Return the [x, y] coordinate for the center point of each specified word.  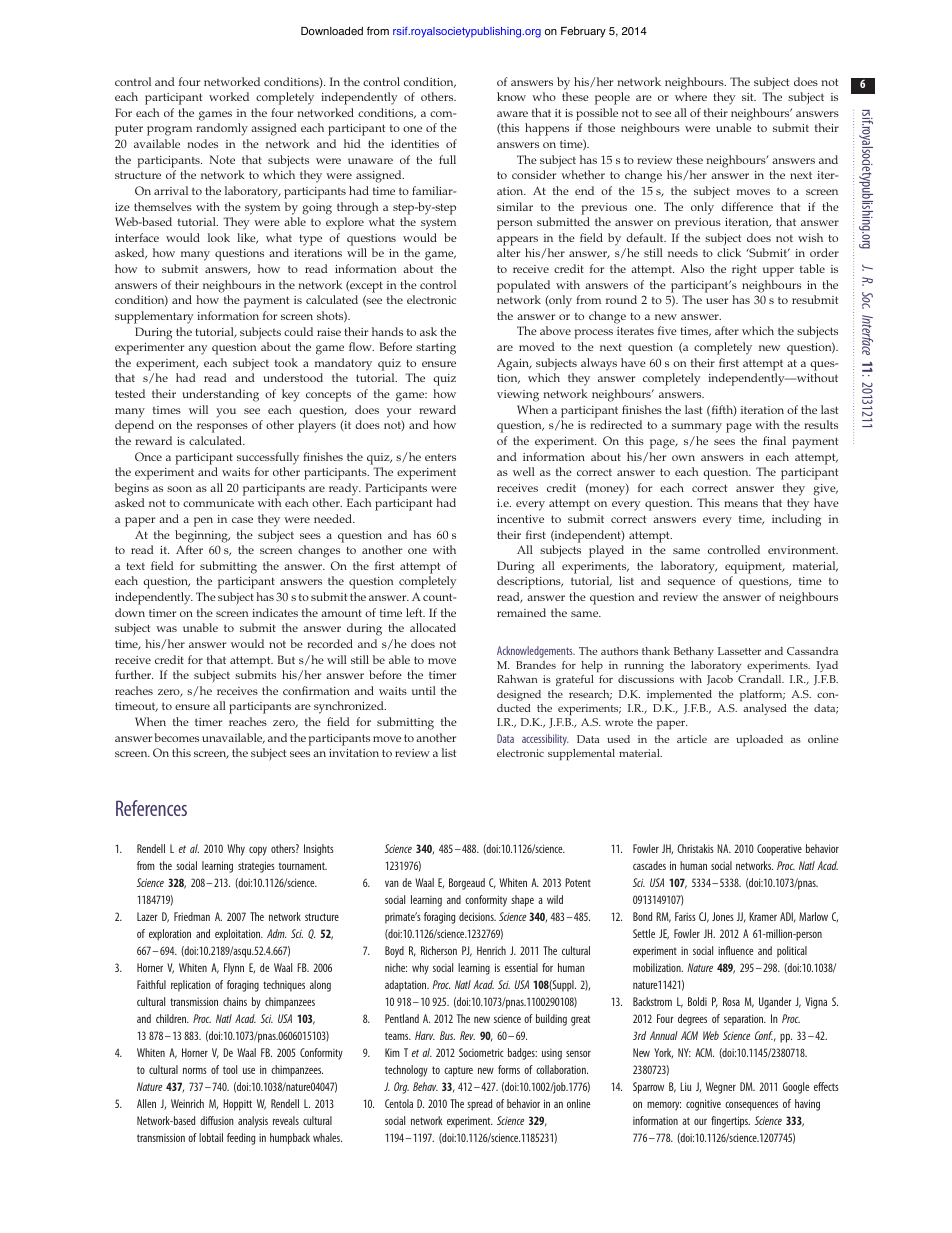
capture [458, 1072]
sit [749, 97]
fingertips [730, 1122]
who [544, 96]
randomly [222, 129]
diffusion [217, 1120]
